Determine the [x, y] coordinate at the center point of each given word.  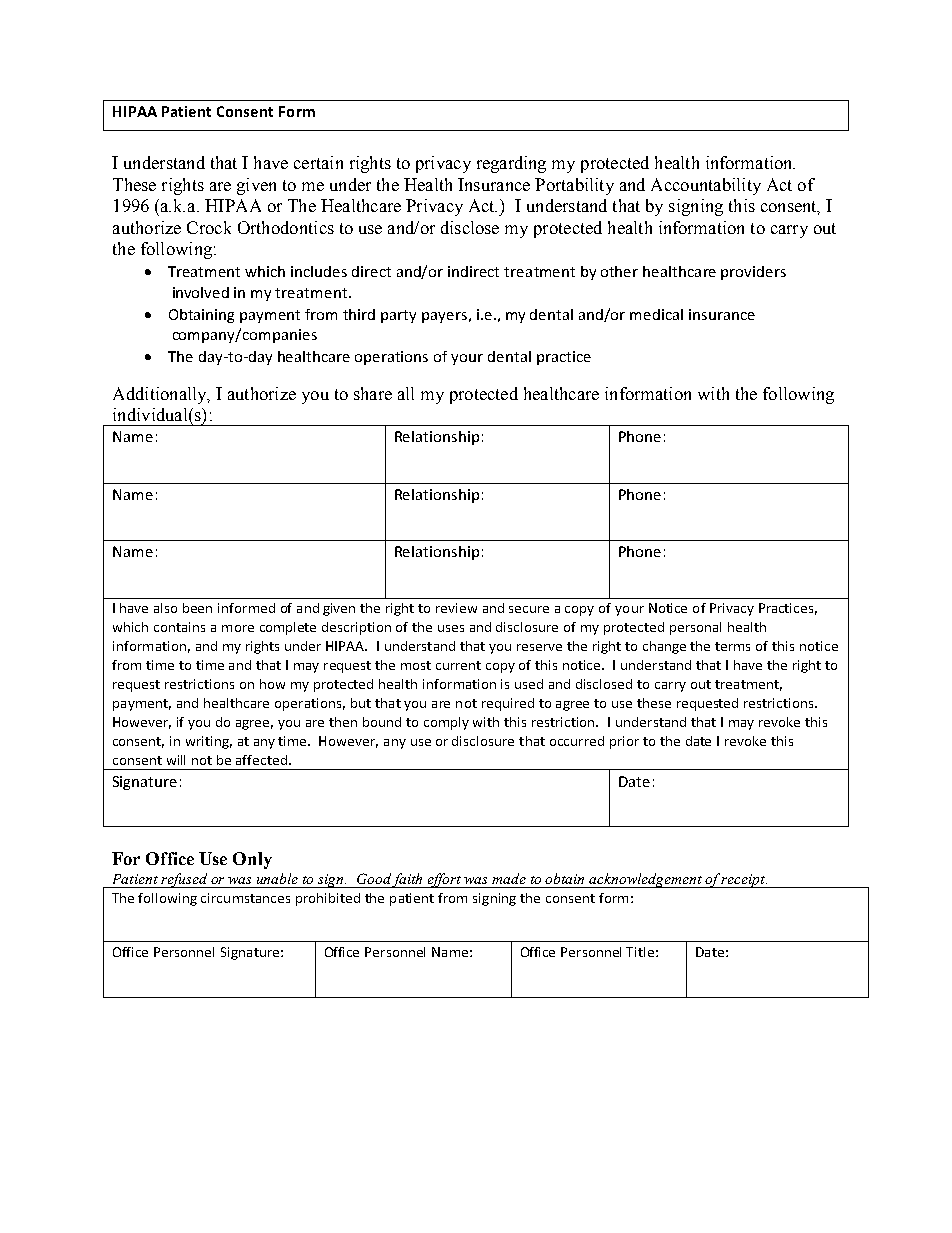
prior [624, 742]
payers [444, 317]
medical [656, 314]
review [456, 608]
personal [695, 628]
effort [444, 880]
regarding [511, 164]
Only [252, 860]
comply [446, 723]
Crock [209, 227]
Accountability [706, 186]
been [197, 608]
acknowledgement [646, 880]
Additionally [161, 395]
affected [261, 760]
